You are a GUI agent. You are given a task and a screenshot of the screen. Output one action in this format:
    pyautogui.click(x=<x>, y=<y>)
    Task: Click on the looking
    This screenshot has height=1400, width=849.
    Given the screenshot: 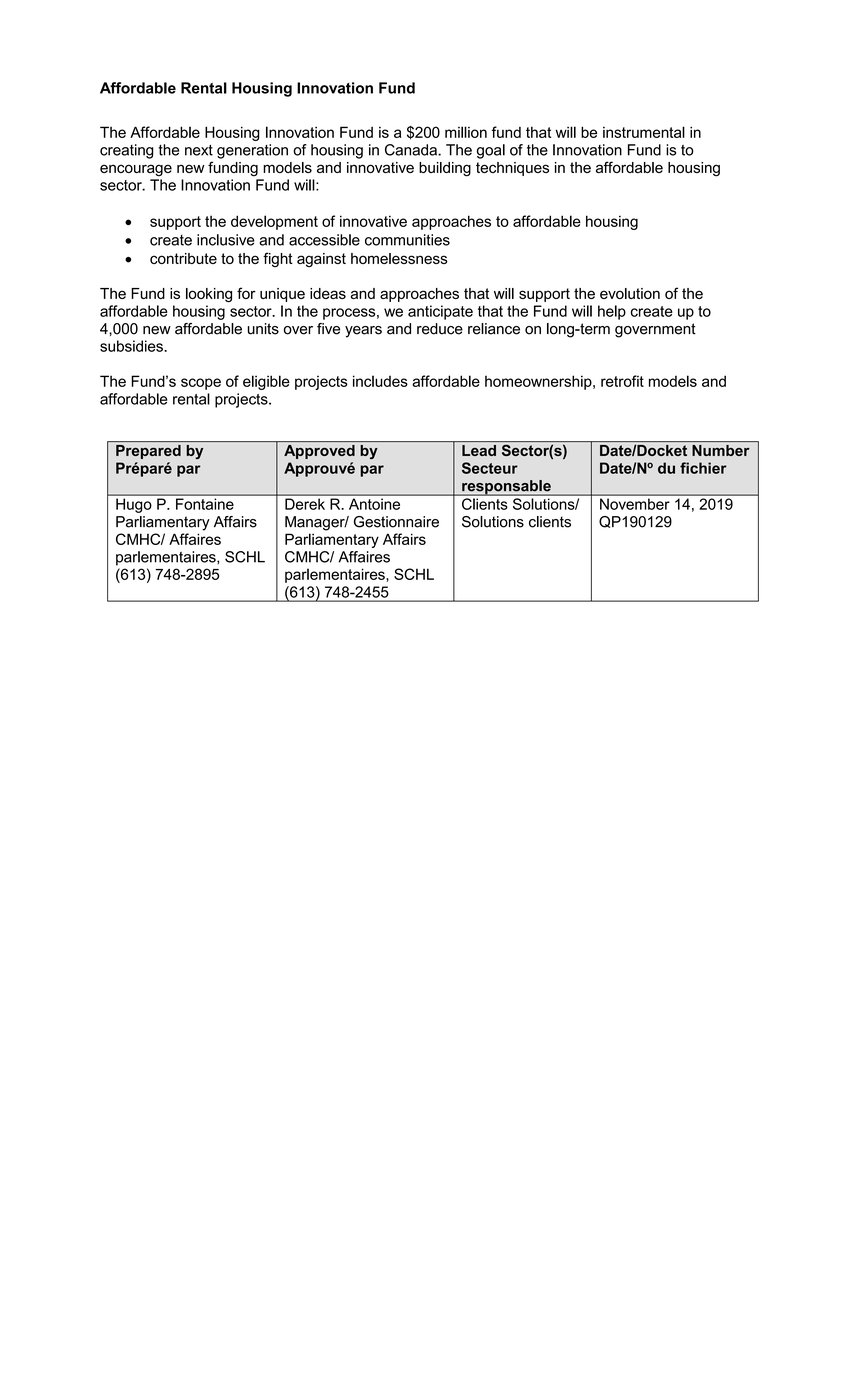 What is the action you would take?
    pyautogui.click(x=209, y=295)
